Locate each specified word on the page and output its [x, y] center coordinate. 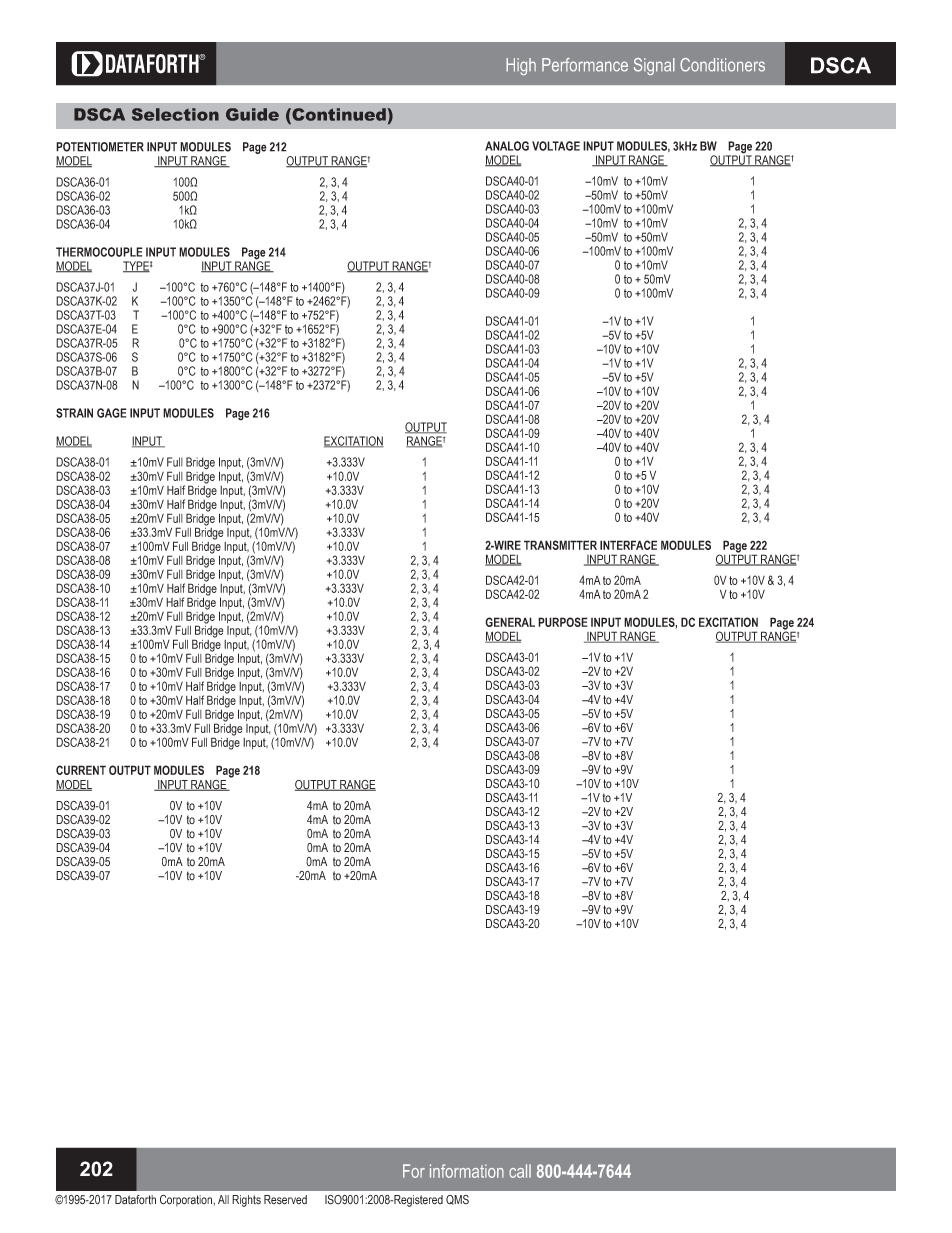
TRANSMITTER [560, 545]
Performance [585, 65]
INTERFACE [628, 545]
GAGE [112, 413]
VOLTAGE [556, 146]
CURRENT [81, 770]
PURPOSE [563, 622]
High [521, 66]
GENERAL [510, 622]
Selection [175, 114]
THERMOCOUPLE [99, 252]
